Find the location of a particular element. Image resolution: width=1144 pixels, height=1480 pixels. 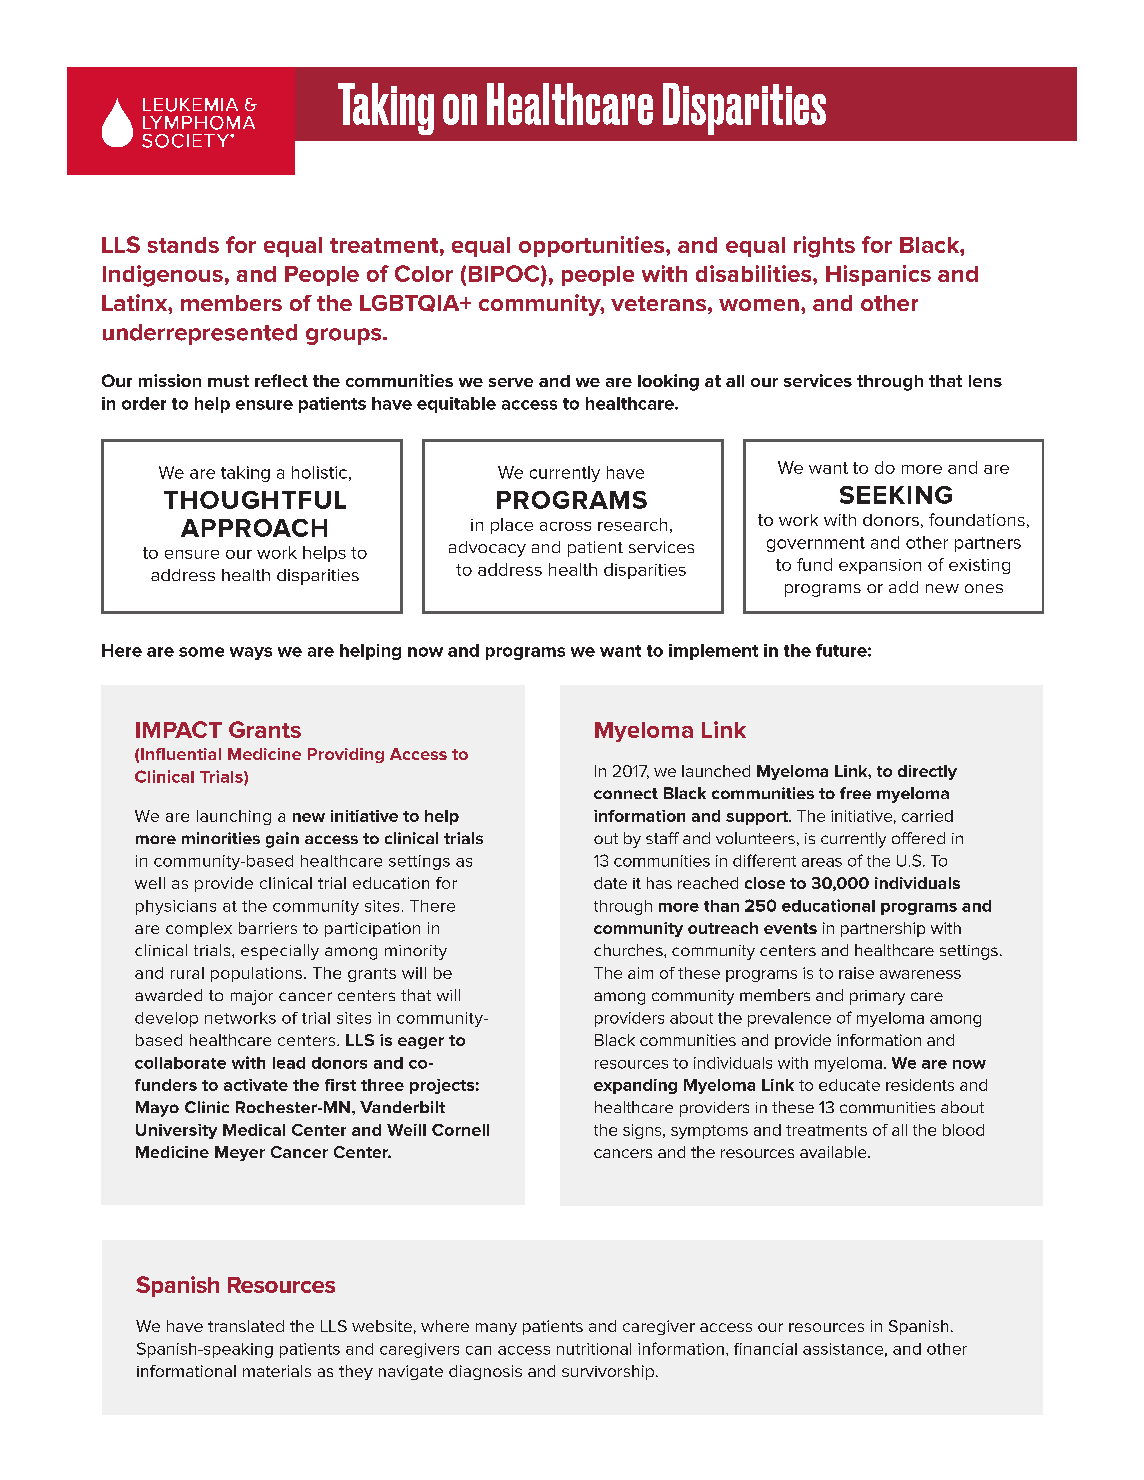

SEEKING is located at coordinates (896, 495).
